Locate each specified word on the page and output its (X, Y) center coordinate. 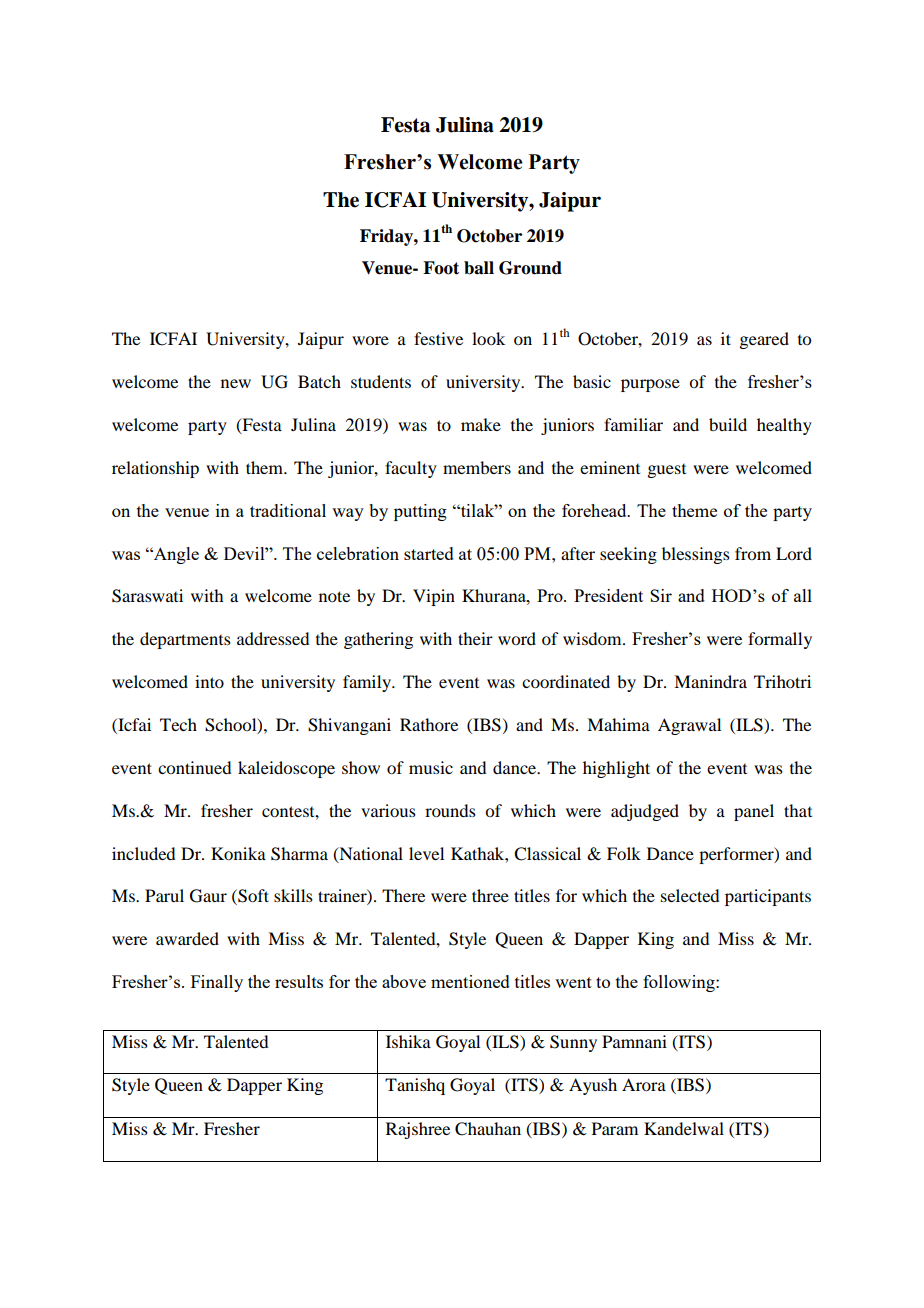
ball (479, 268)
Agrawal (689, 726)
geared (764, 340)
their (475, 638)
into (209, 681)
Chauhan (488, 1129)
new (236, 383)
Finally (217, 983)
